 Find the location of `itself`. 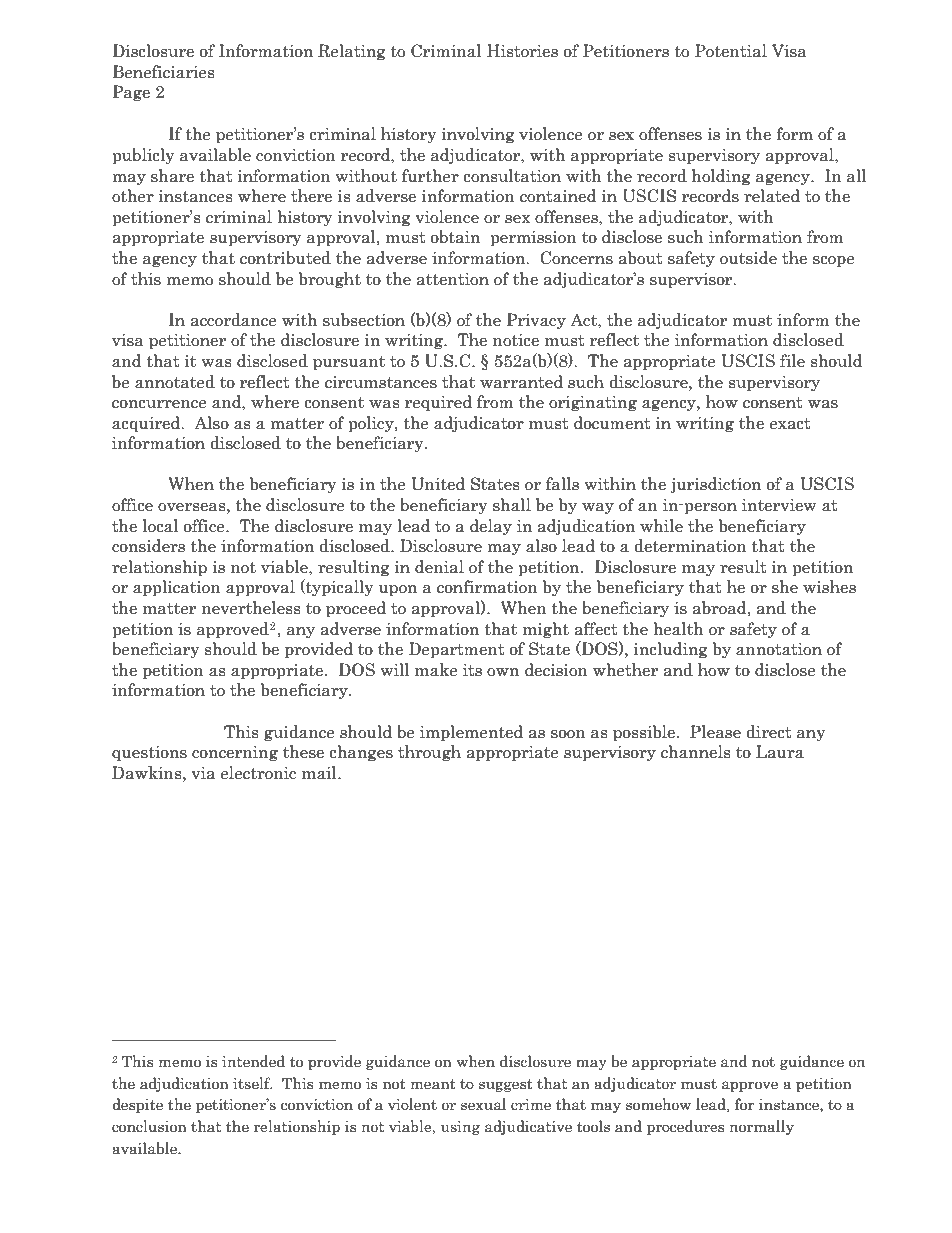

itself is located at coordinates (252, 1083).
